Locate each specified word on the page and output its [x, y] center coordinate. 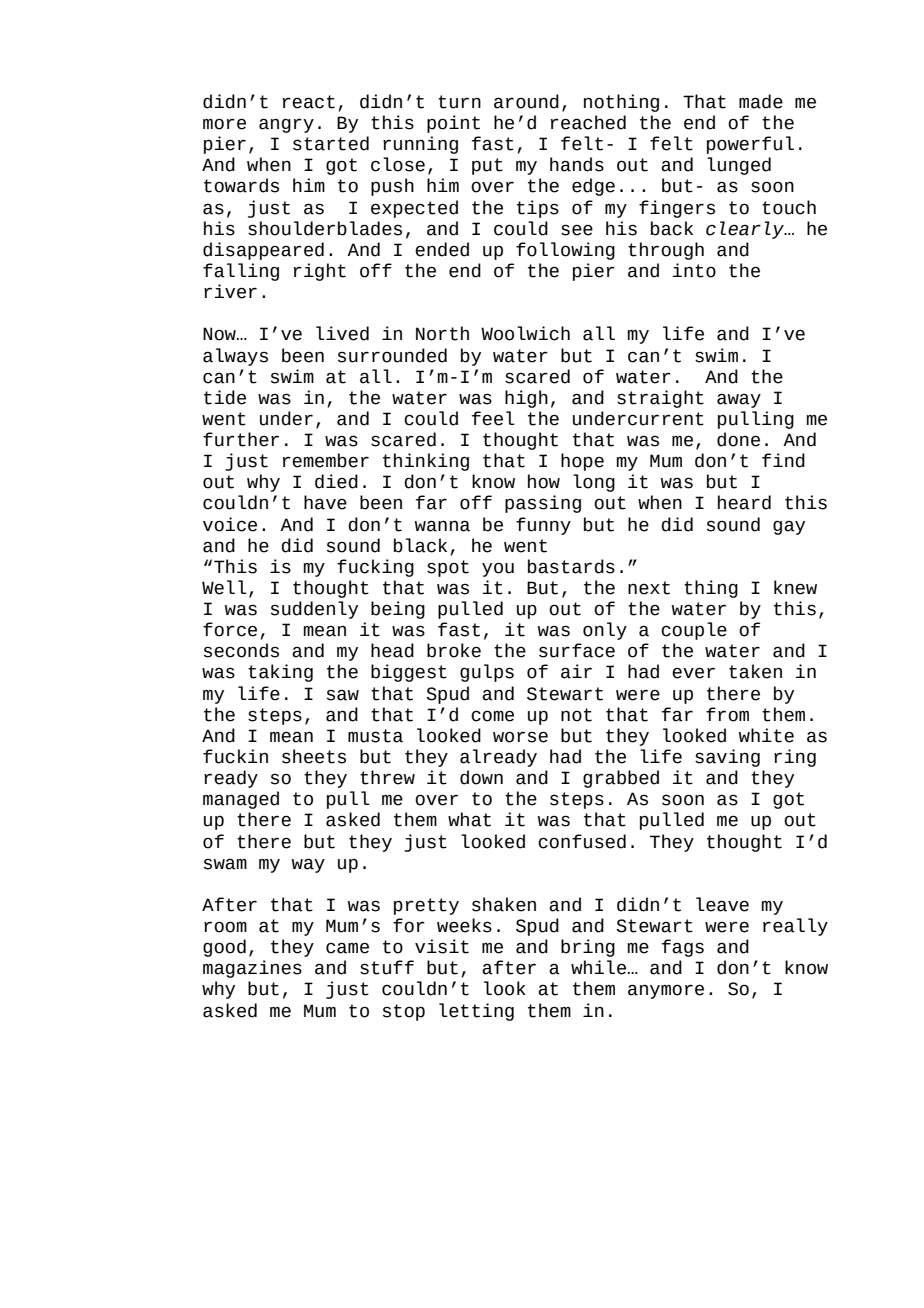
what [469, 819]
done [738, 439]
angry [286, 125]
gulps [487, 673]
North [442, 333]
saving [727, 758]
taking [280, 673]
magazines [252, 969]
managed [241, 800]
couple [694, 631]
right [320, 272]
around [526, 101]
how [544, 481]
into [694, 270]
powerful [750, 145]
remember [326, 460]
